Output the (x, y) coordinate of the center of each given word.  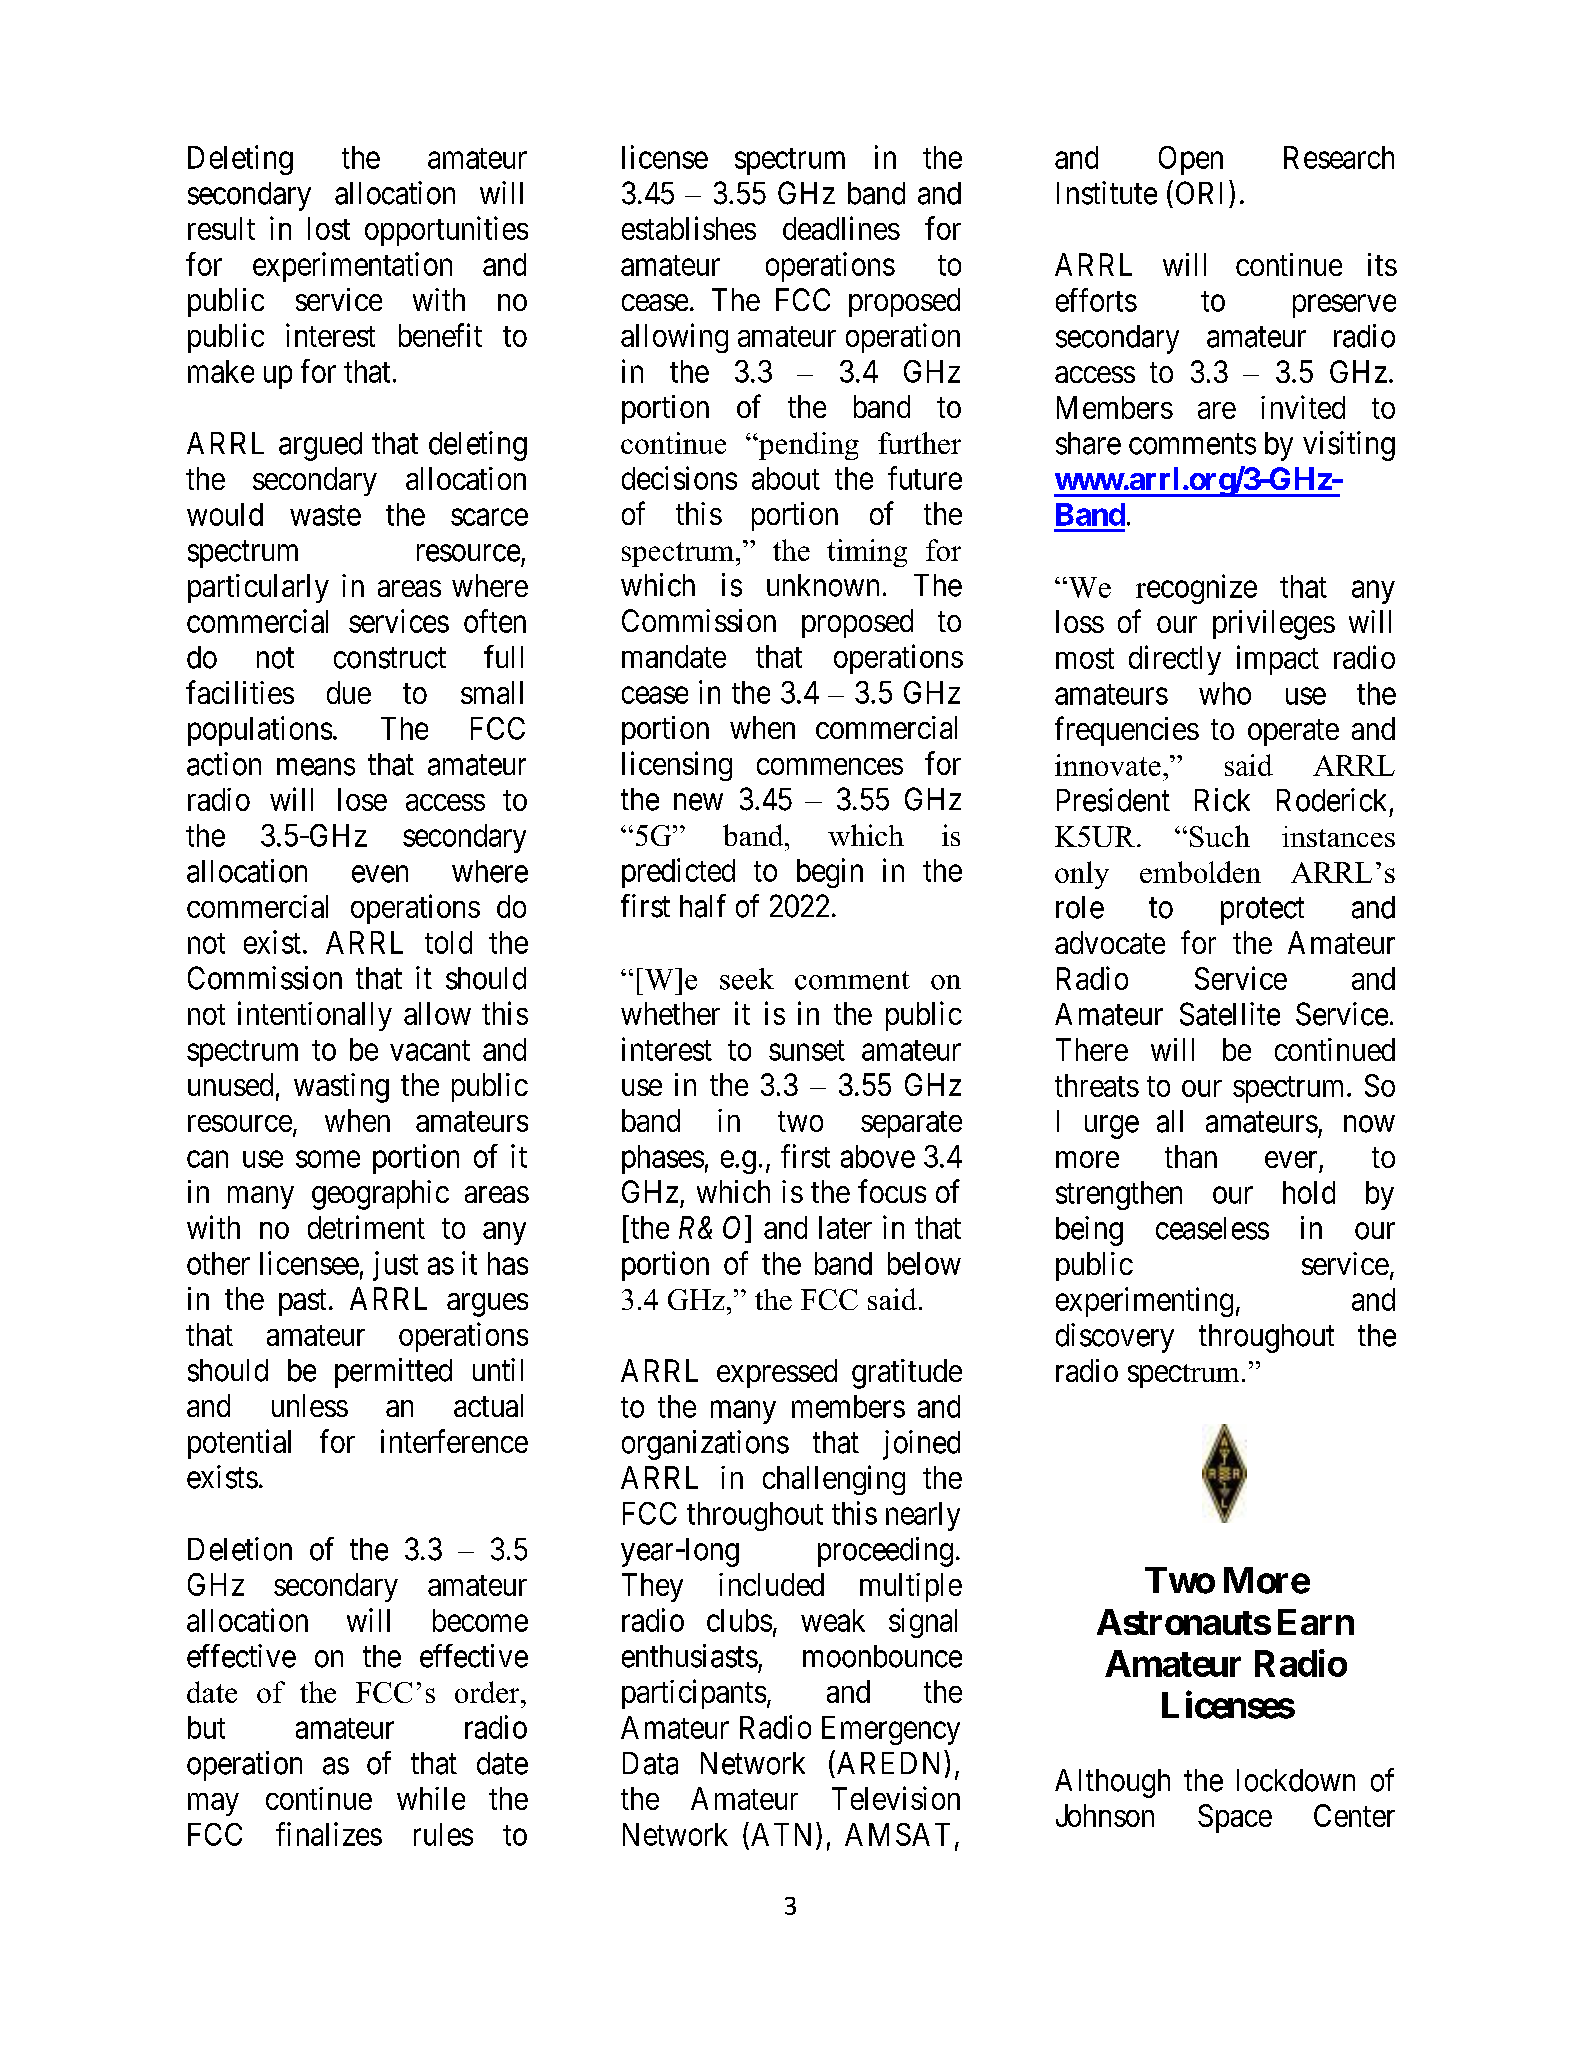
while (431, 1798)
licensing (677, 766)
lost (329, 228)
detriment (366, 1227)
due (349, 692)
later (845, 1227)
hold (1309, 1192)
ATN (784, 1834)
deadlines (841, 228)
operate (1293, 733)
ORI (1199, 193)
